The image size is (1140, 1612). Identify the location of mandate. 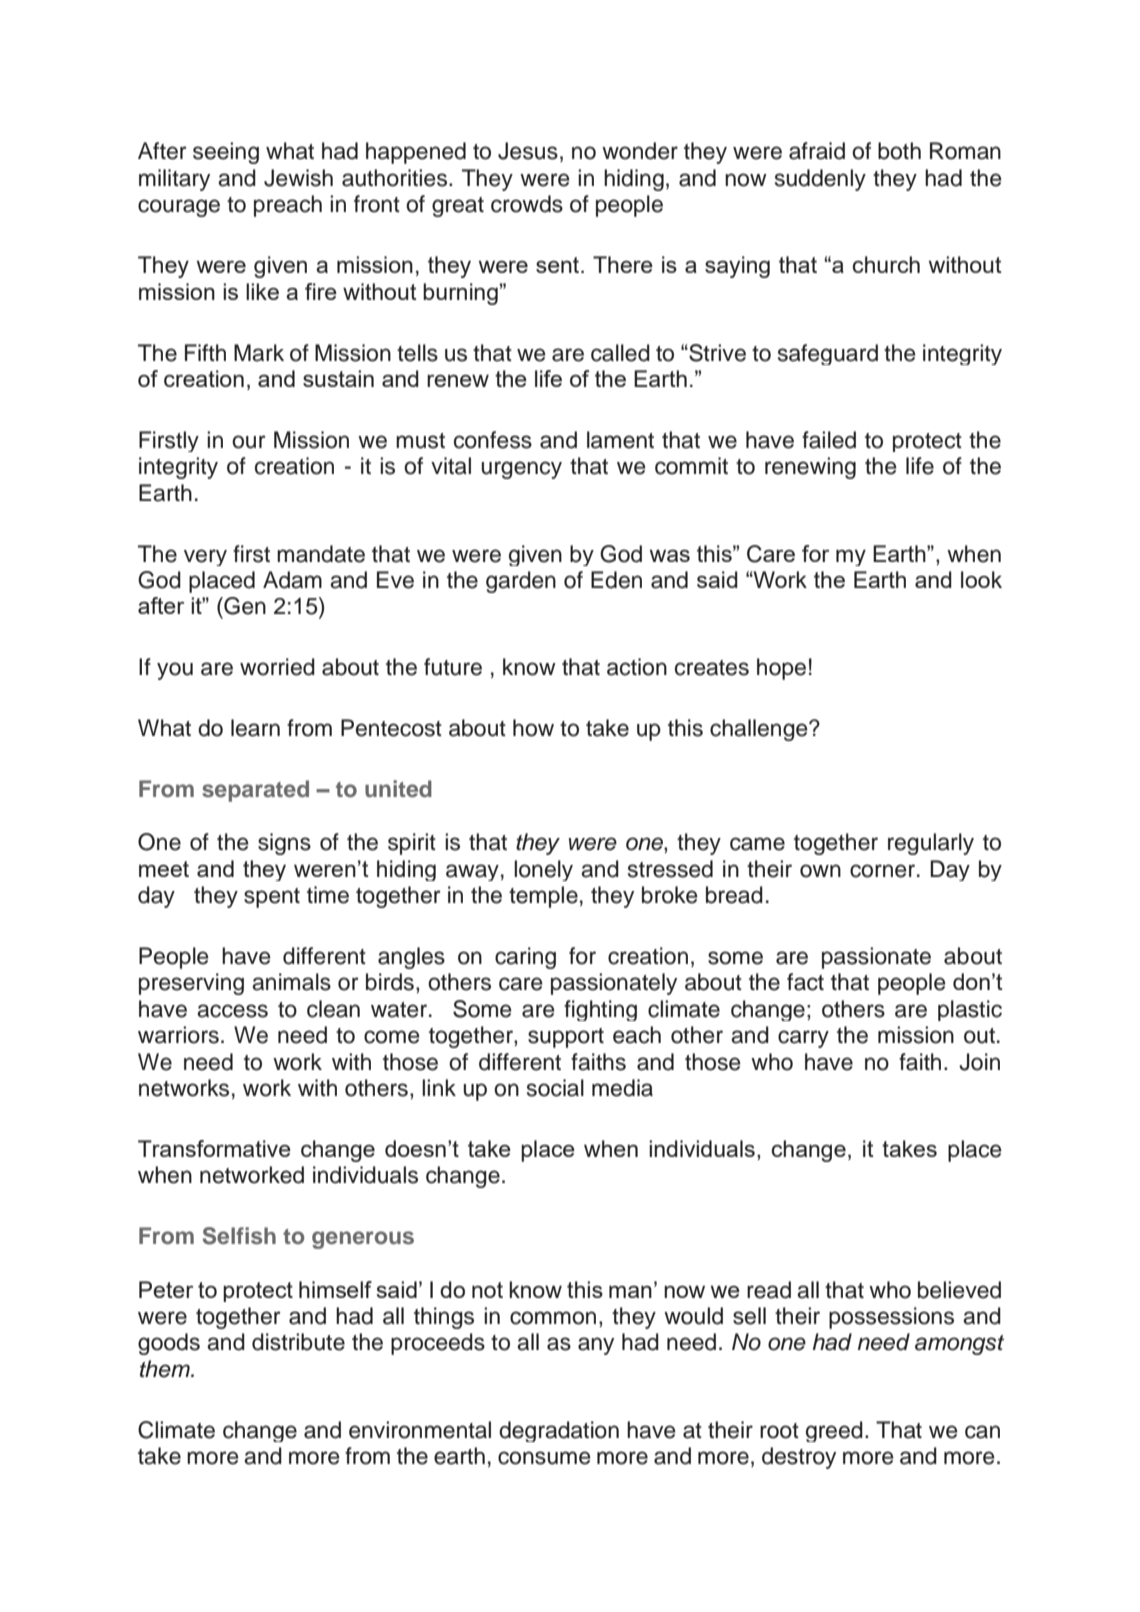
(321, 554).
